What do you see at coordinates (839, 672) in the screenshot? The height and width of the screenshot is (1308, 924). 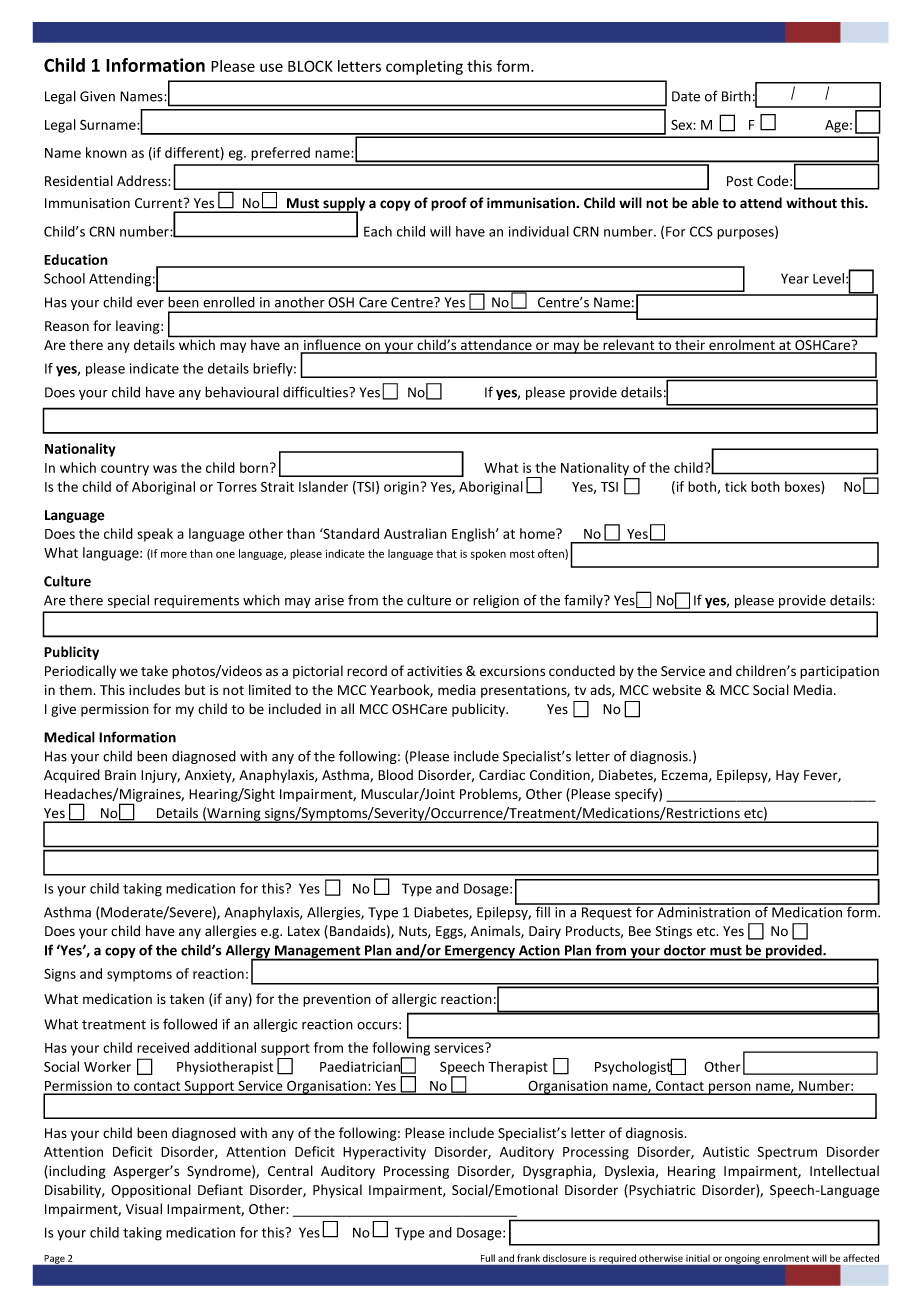 I see `participation` at bounding box center [839, 672].
